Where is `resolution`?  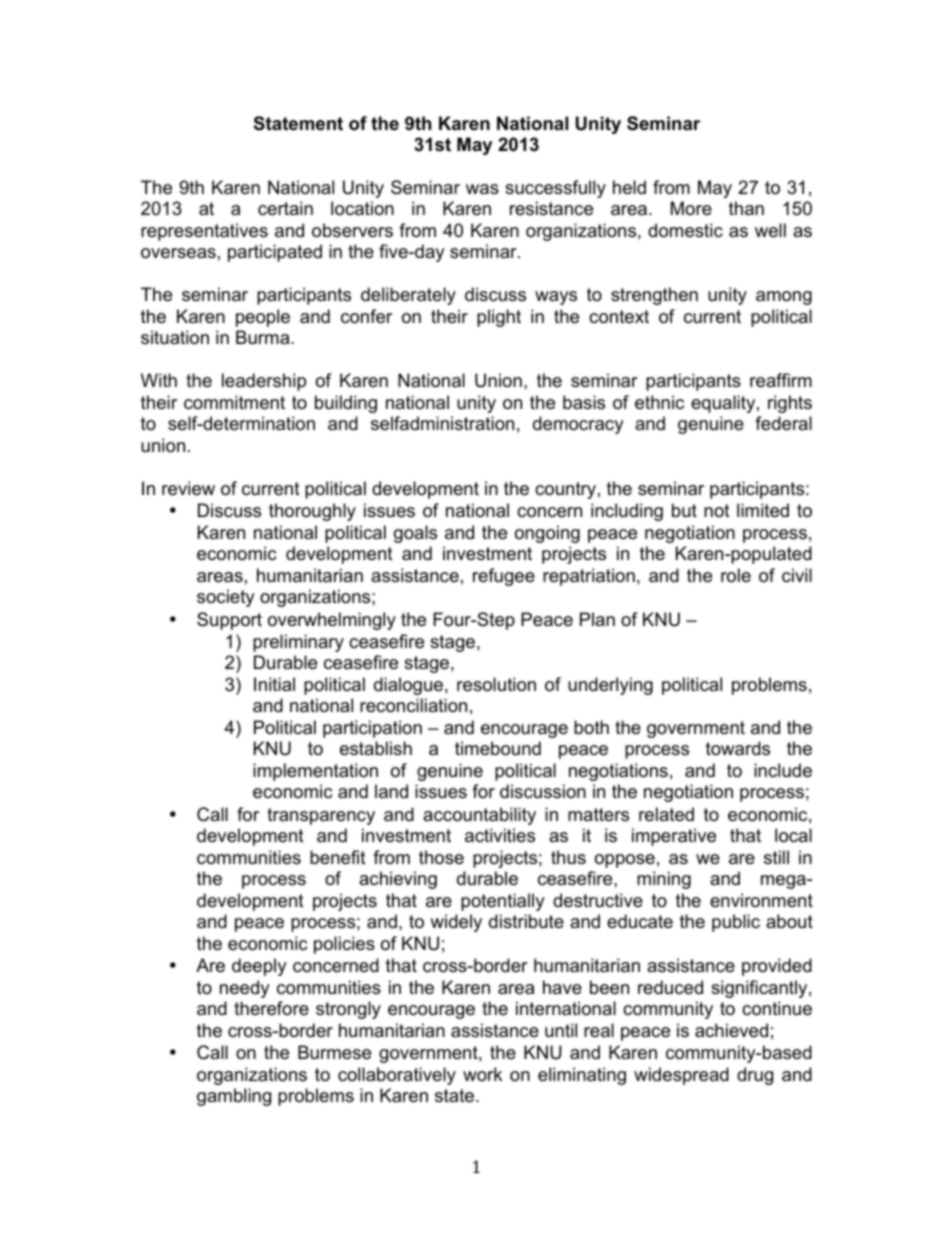
resolution is located at coordinates (496, 684).
